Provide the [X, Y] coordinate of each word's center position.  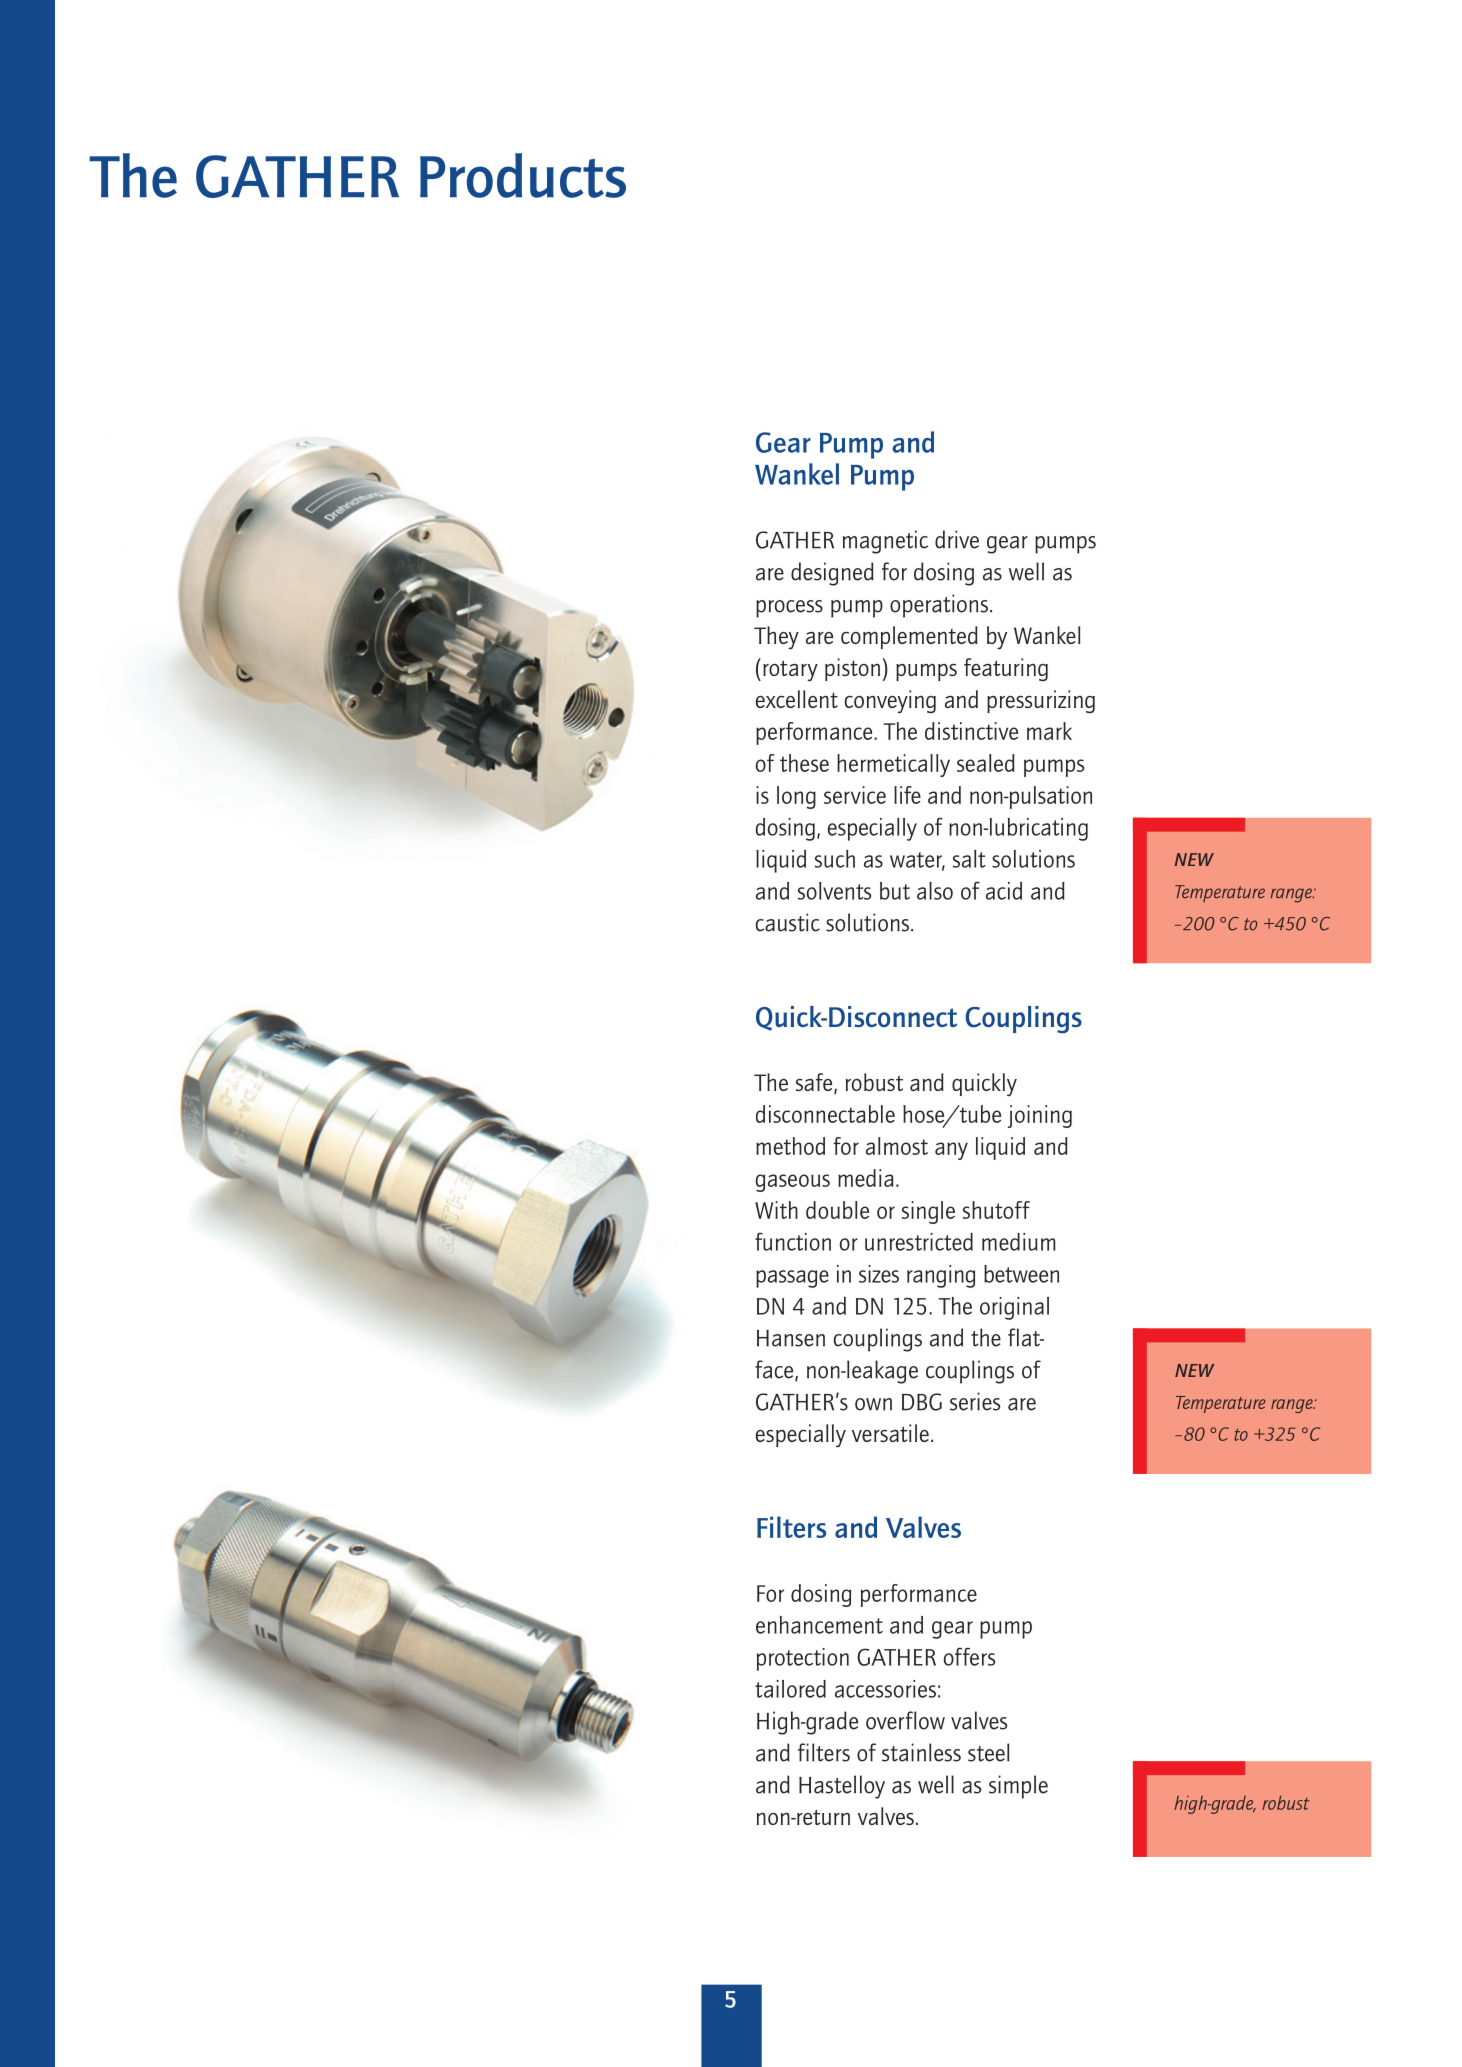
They [776, 637]
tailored [790, 1689]
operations [939, 606]
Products [523, 175]
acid [1004, 891]
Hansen [791, 1338]
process [789, 609]
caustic [788, 922]
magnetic [885, 542]
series [975, 1401]
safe [815, 1083]
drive [957, 539]
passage [792, 1279]
